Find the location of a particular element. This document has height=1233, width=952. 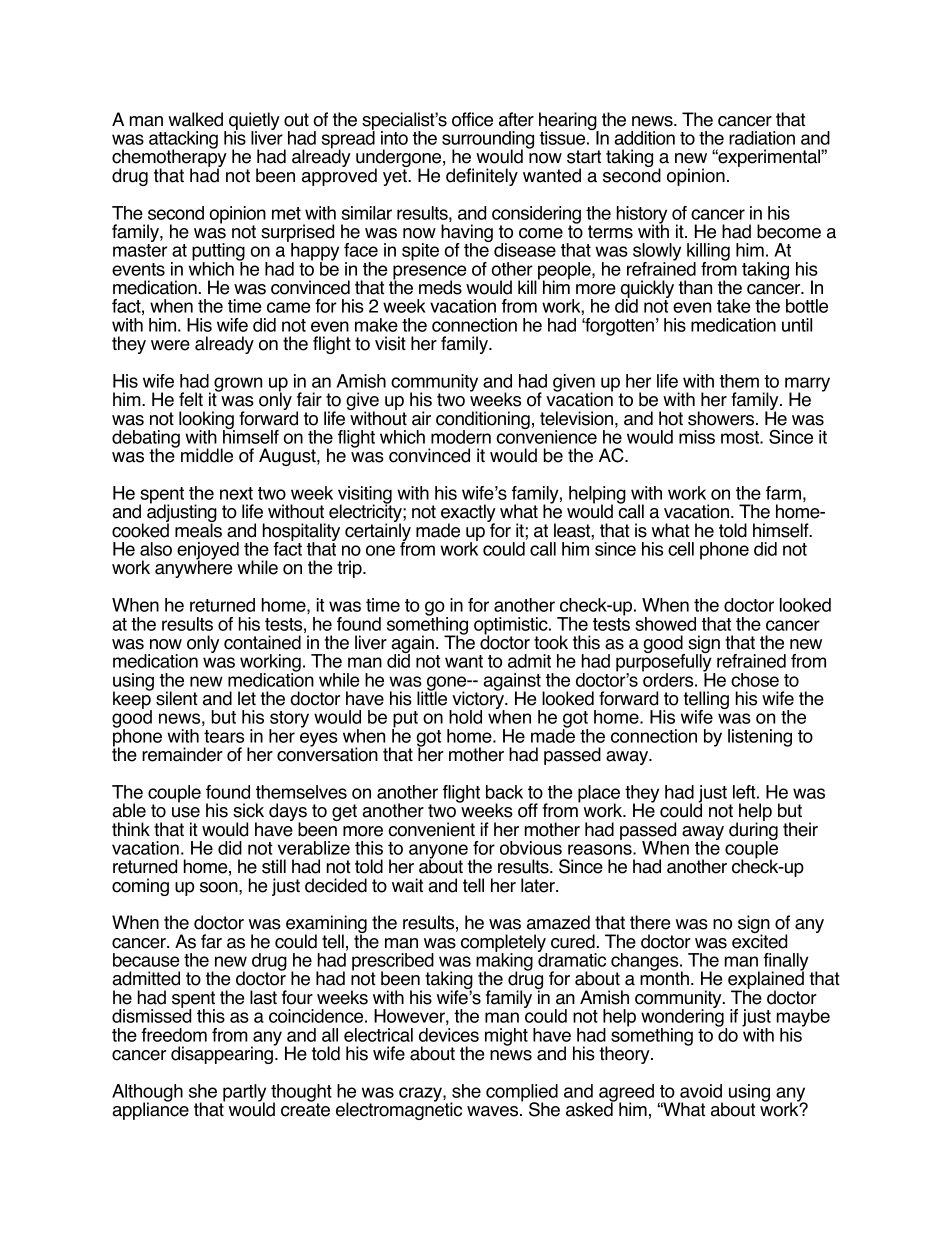

waves is located at coordinates (494, 1111).
